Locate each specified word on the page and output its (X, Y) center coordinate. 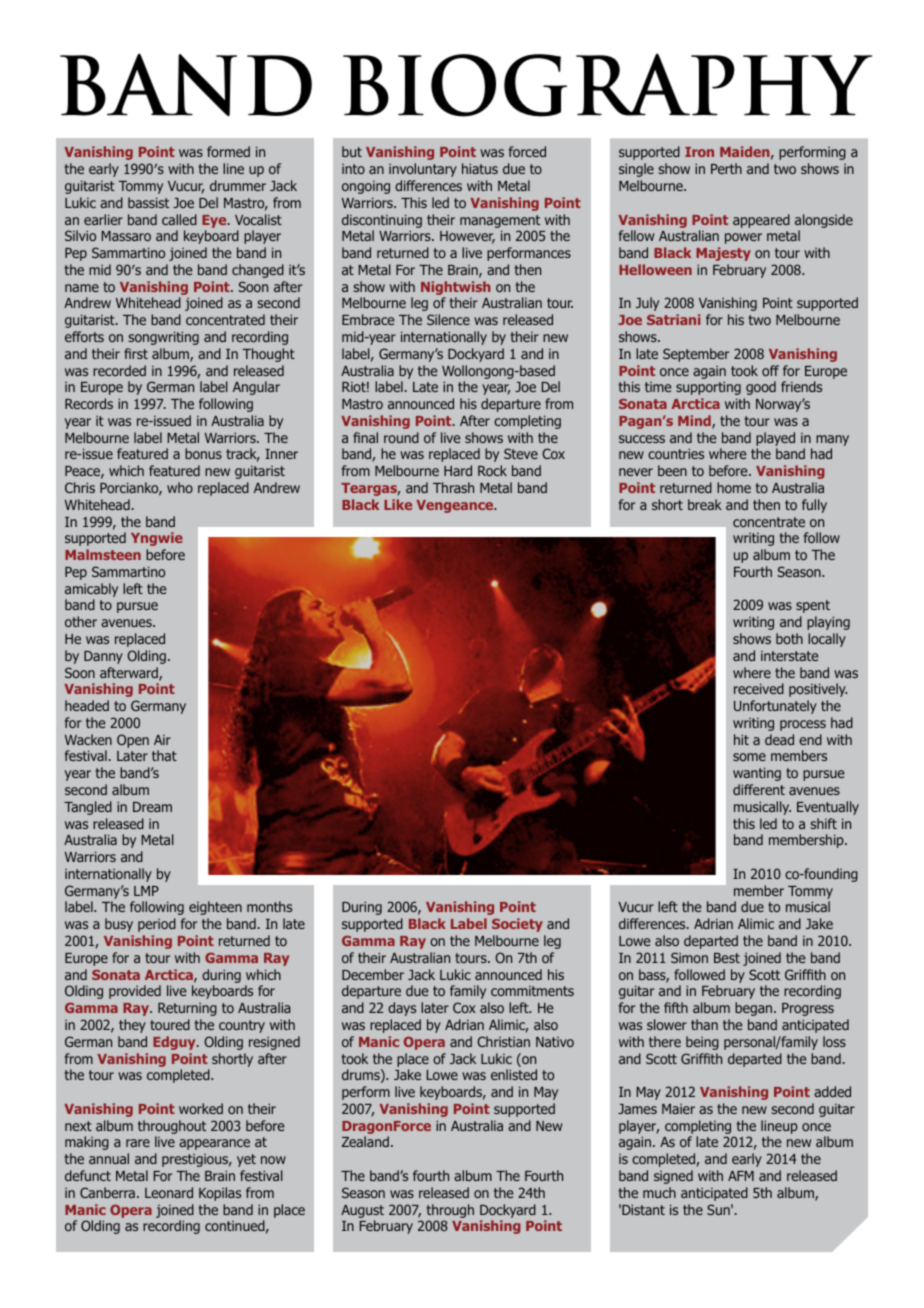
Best (727, 958)
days (402, 1009)
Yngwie (157, 539)
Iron (699, 152)
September (696, 355)
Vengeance (456, 506)
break (705, 504)
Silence (448, 319)
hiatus (480, 168)
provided (135, 992)
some (749, 757)
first (136, 353)
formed (228, 151)
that (164, 755)
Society (517, 925)
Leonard (169, 1192)
